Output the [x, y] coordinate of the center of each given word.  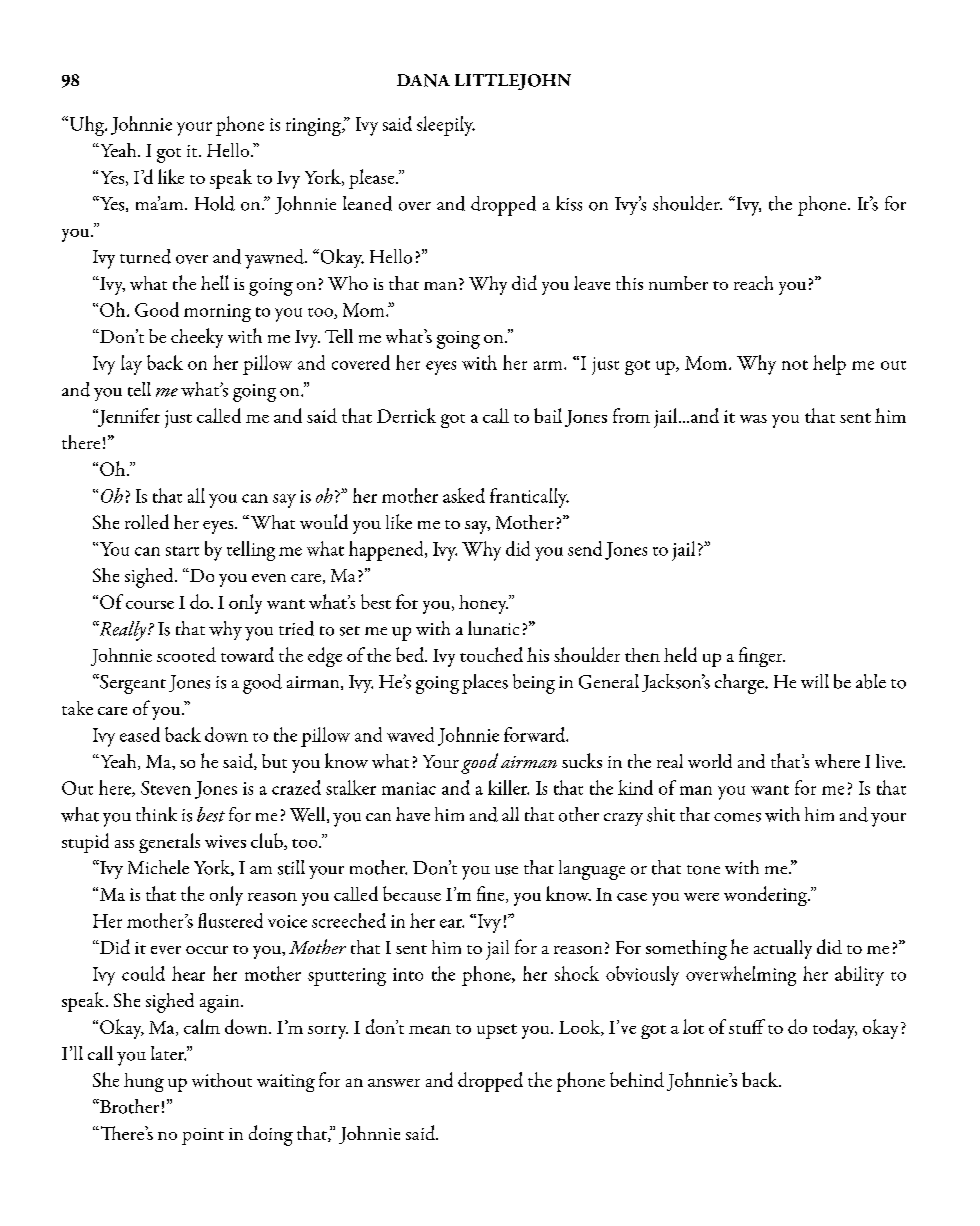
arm [549, 365]
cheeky [197, 338]
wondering [766, 896]
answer [394, 1083]
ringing [314, 127]
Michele [158, 867]
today [835, 1029]
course [150, 605]
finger [762, 657]
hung [144, 1082]
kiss [569, 203]
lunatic [493, 628]
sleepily [446, 126]
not [795, 365]
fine [492, 894]
